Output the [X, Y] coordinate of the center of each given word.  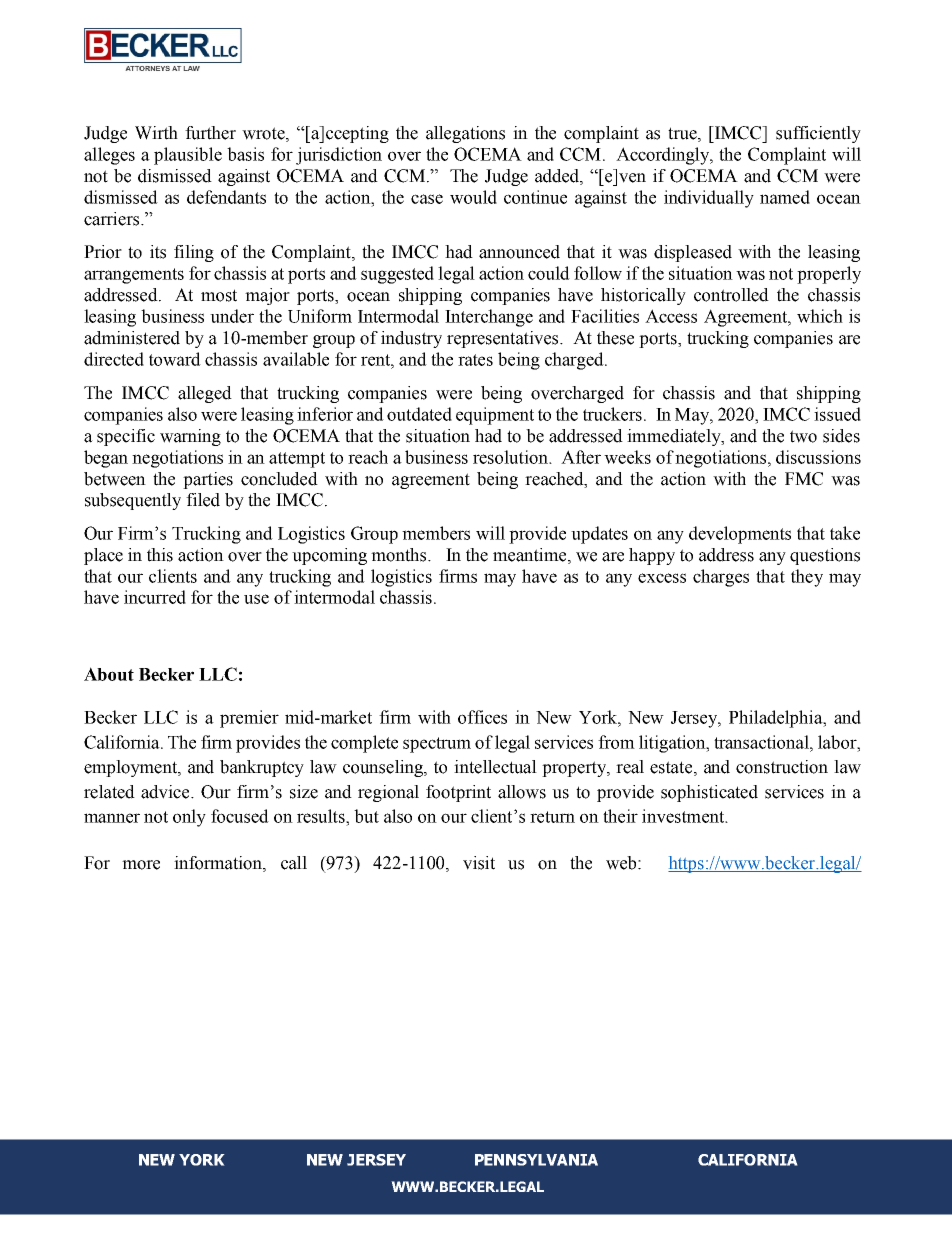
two [803, 436]
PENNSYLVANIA [536, 1160]
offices [482, 717]
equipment [495, 416]
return [552, 817]
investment [684, 816]
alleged [205, 394]
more [141, 865]
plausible [188, 156]
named [785, 197]
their [620, 816]
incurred [155, 597]
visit [479, 863]
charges [721, 578]
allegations [465, 134]
